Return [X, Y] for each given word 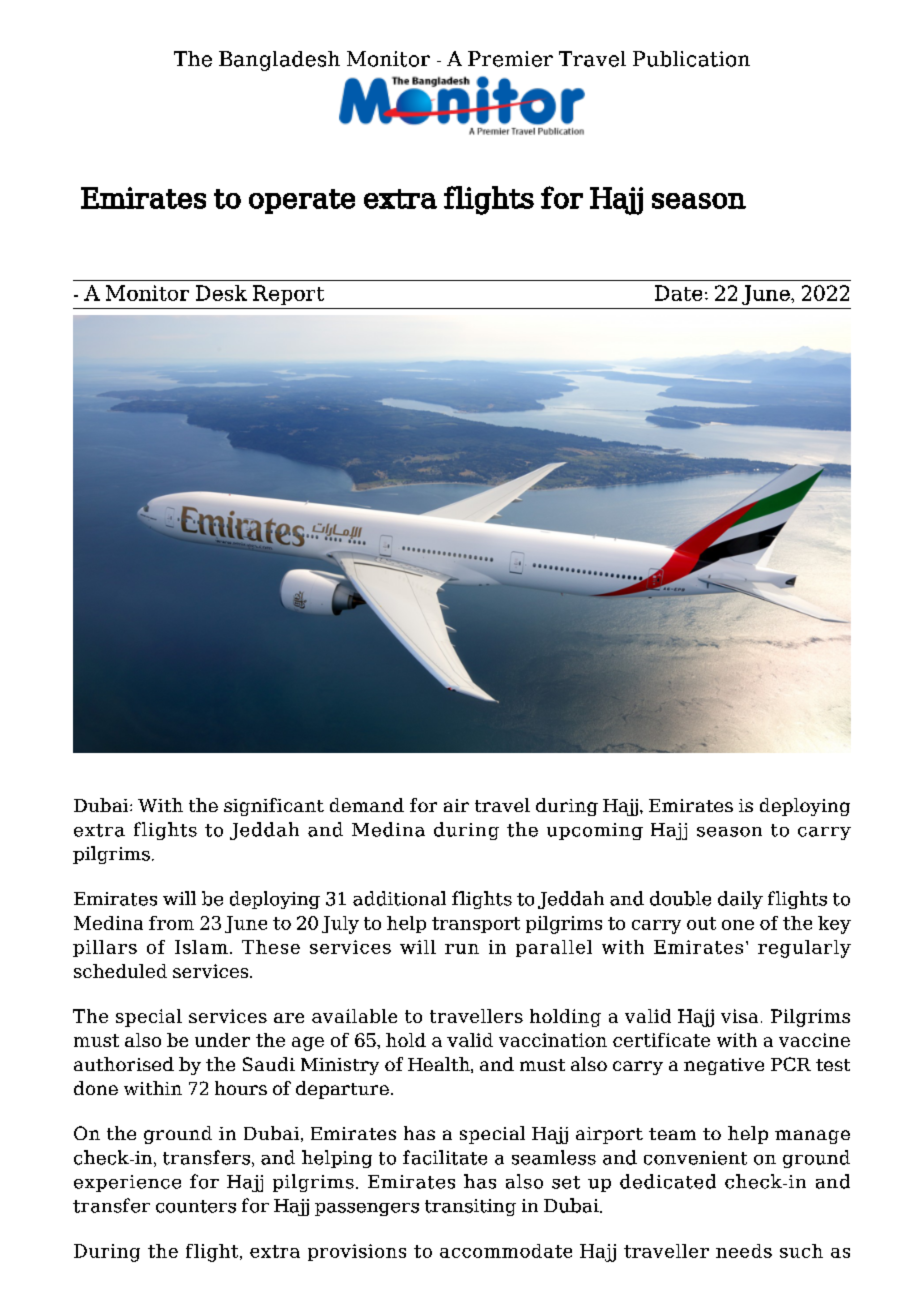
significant [274, 807]
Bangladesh [279, 61]
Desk [221, 293]
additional [399, 898]
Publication [691, 59]
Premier [510, 59]
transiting [470, 1207]
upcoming [595, 831]
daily [740, 900]
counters [196, 1206]
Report [288, 295]
